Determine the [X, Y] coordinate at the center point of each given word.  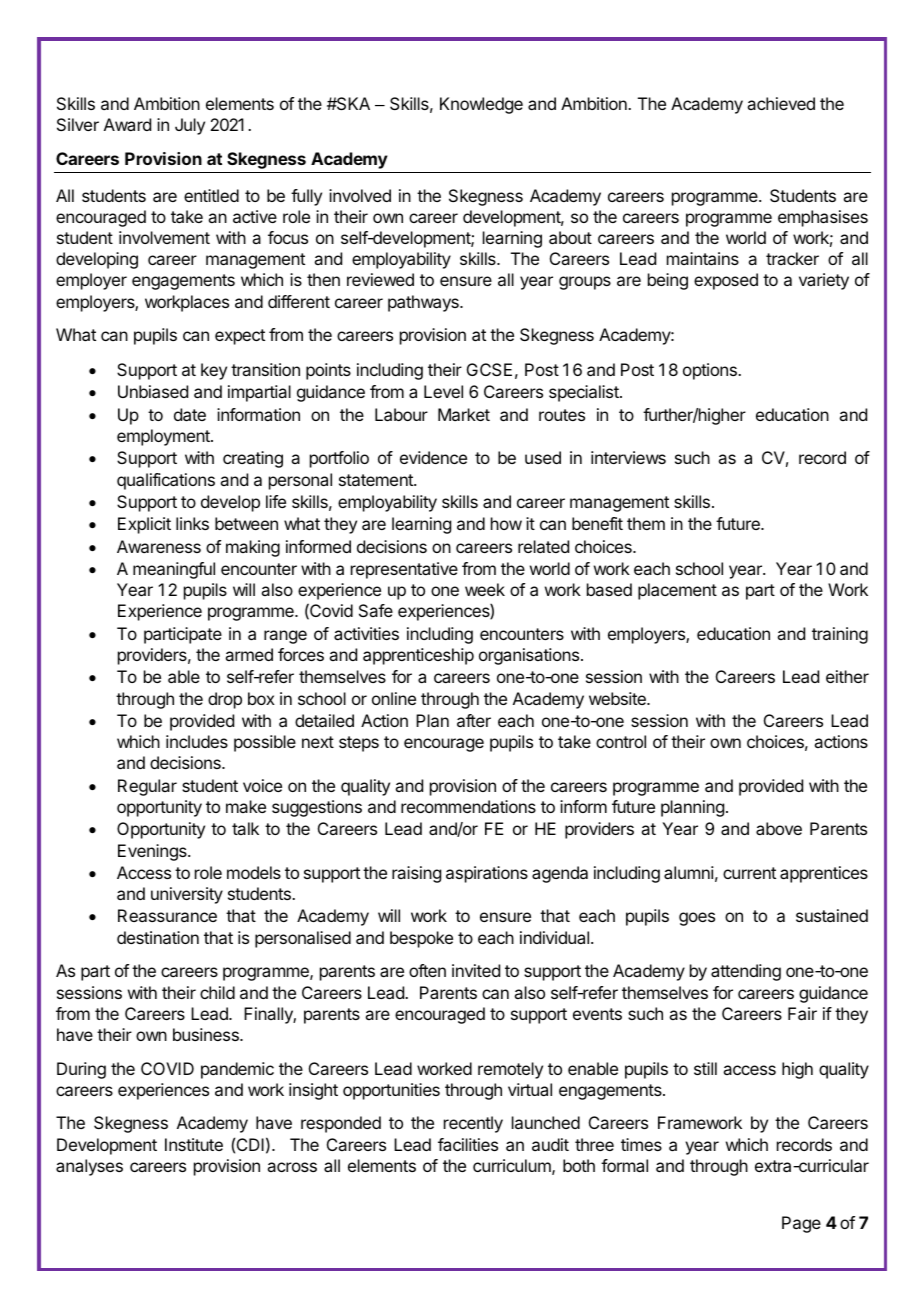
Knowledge [481, 105]
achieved [781, 103]
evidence [433, 457]
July [190, 126]
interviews [628, 457]
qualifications [166, 481]
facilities [468, 1144]
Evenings [153, 852]
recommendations [468, 806]
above [779, 828]
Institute [194, 1144]
